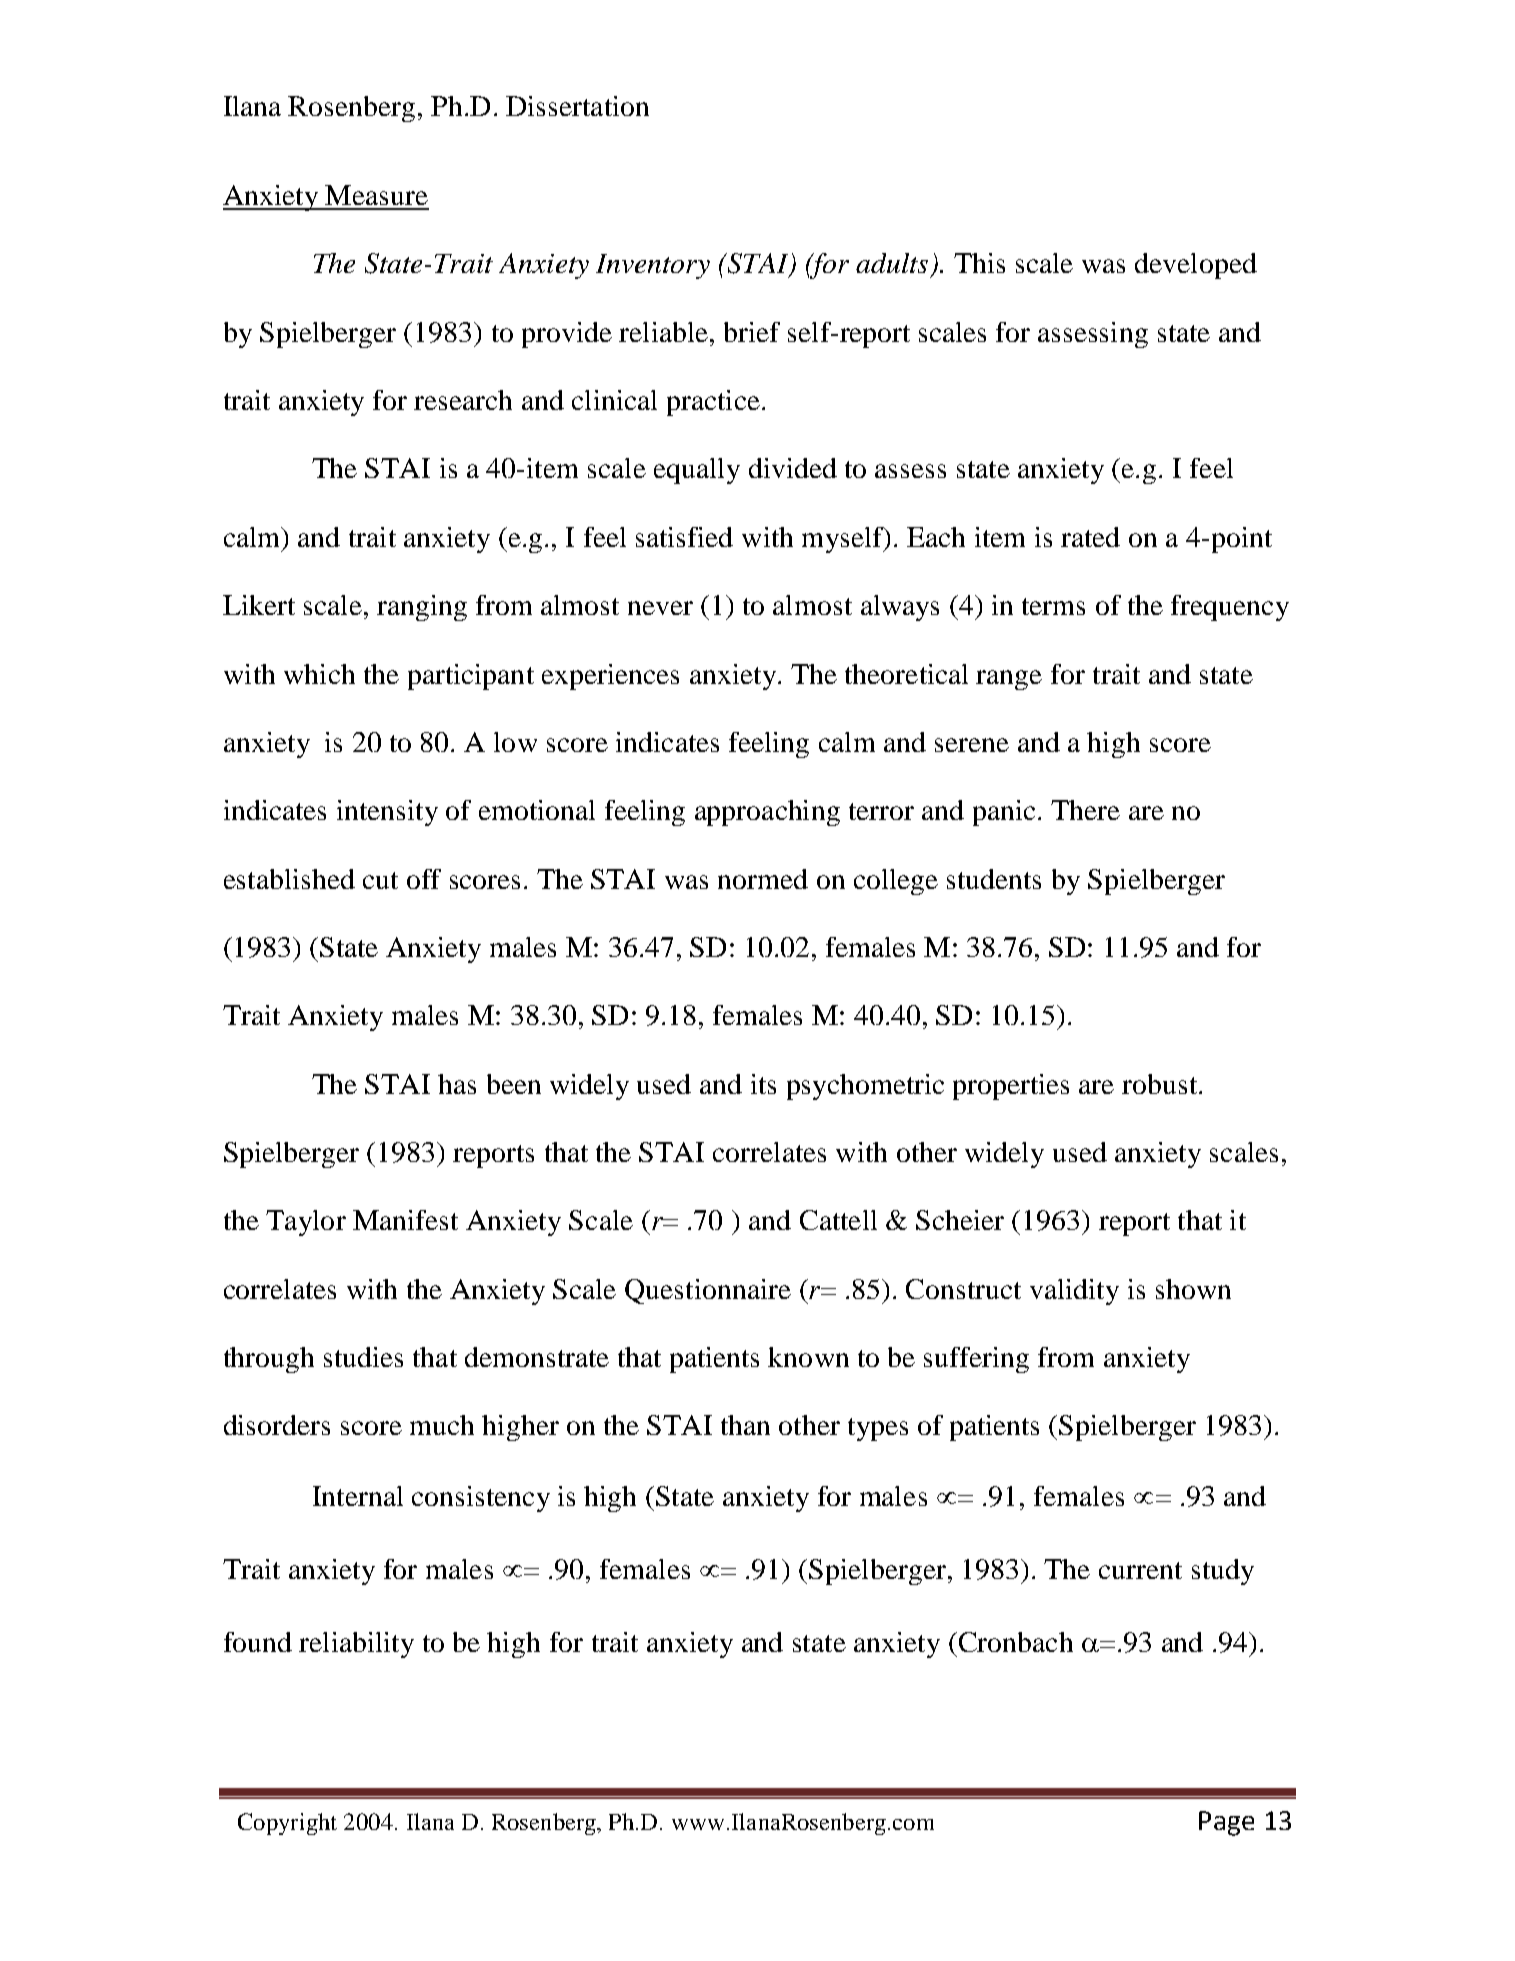 The width and height of the image is (1515, 1961). I want to click on developed, so click(1196, 266).
